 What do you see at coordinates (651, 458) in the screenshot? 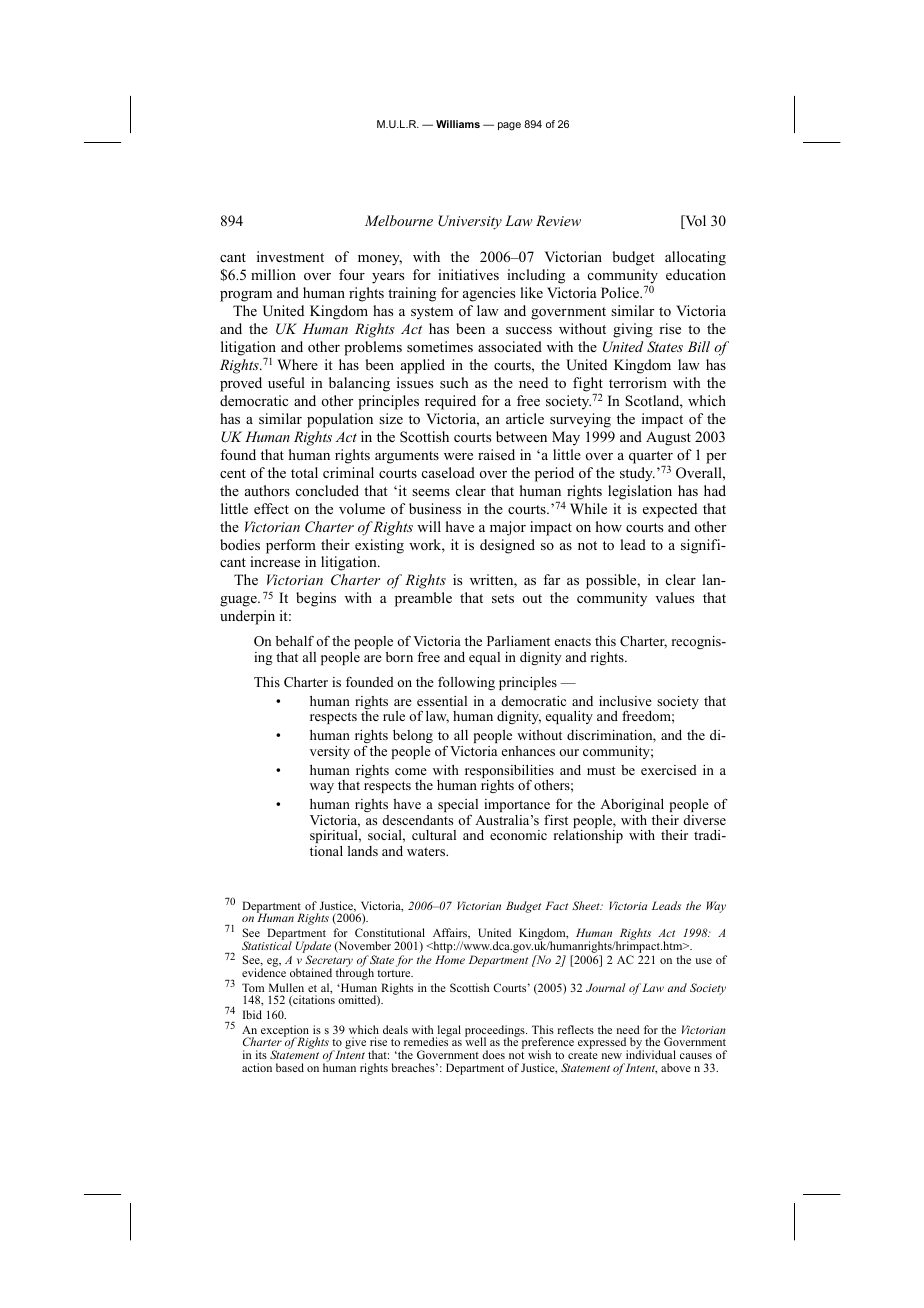
I see `quarter` at bounding box center [651, 458].
